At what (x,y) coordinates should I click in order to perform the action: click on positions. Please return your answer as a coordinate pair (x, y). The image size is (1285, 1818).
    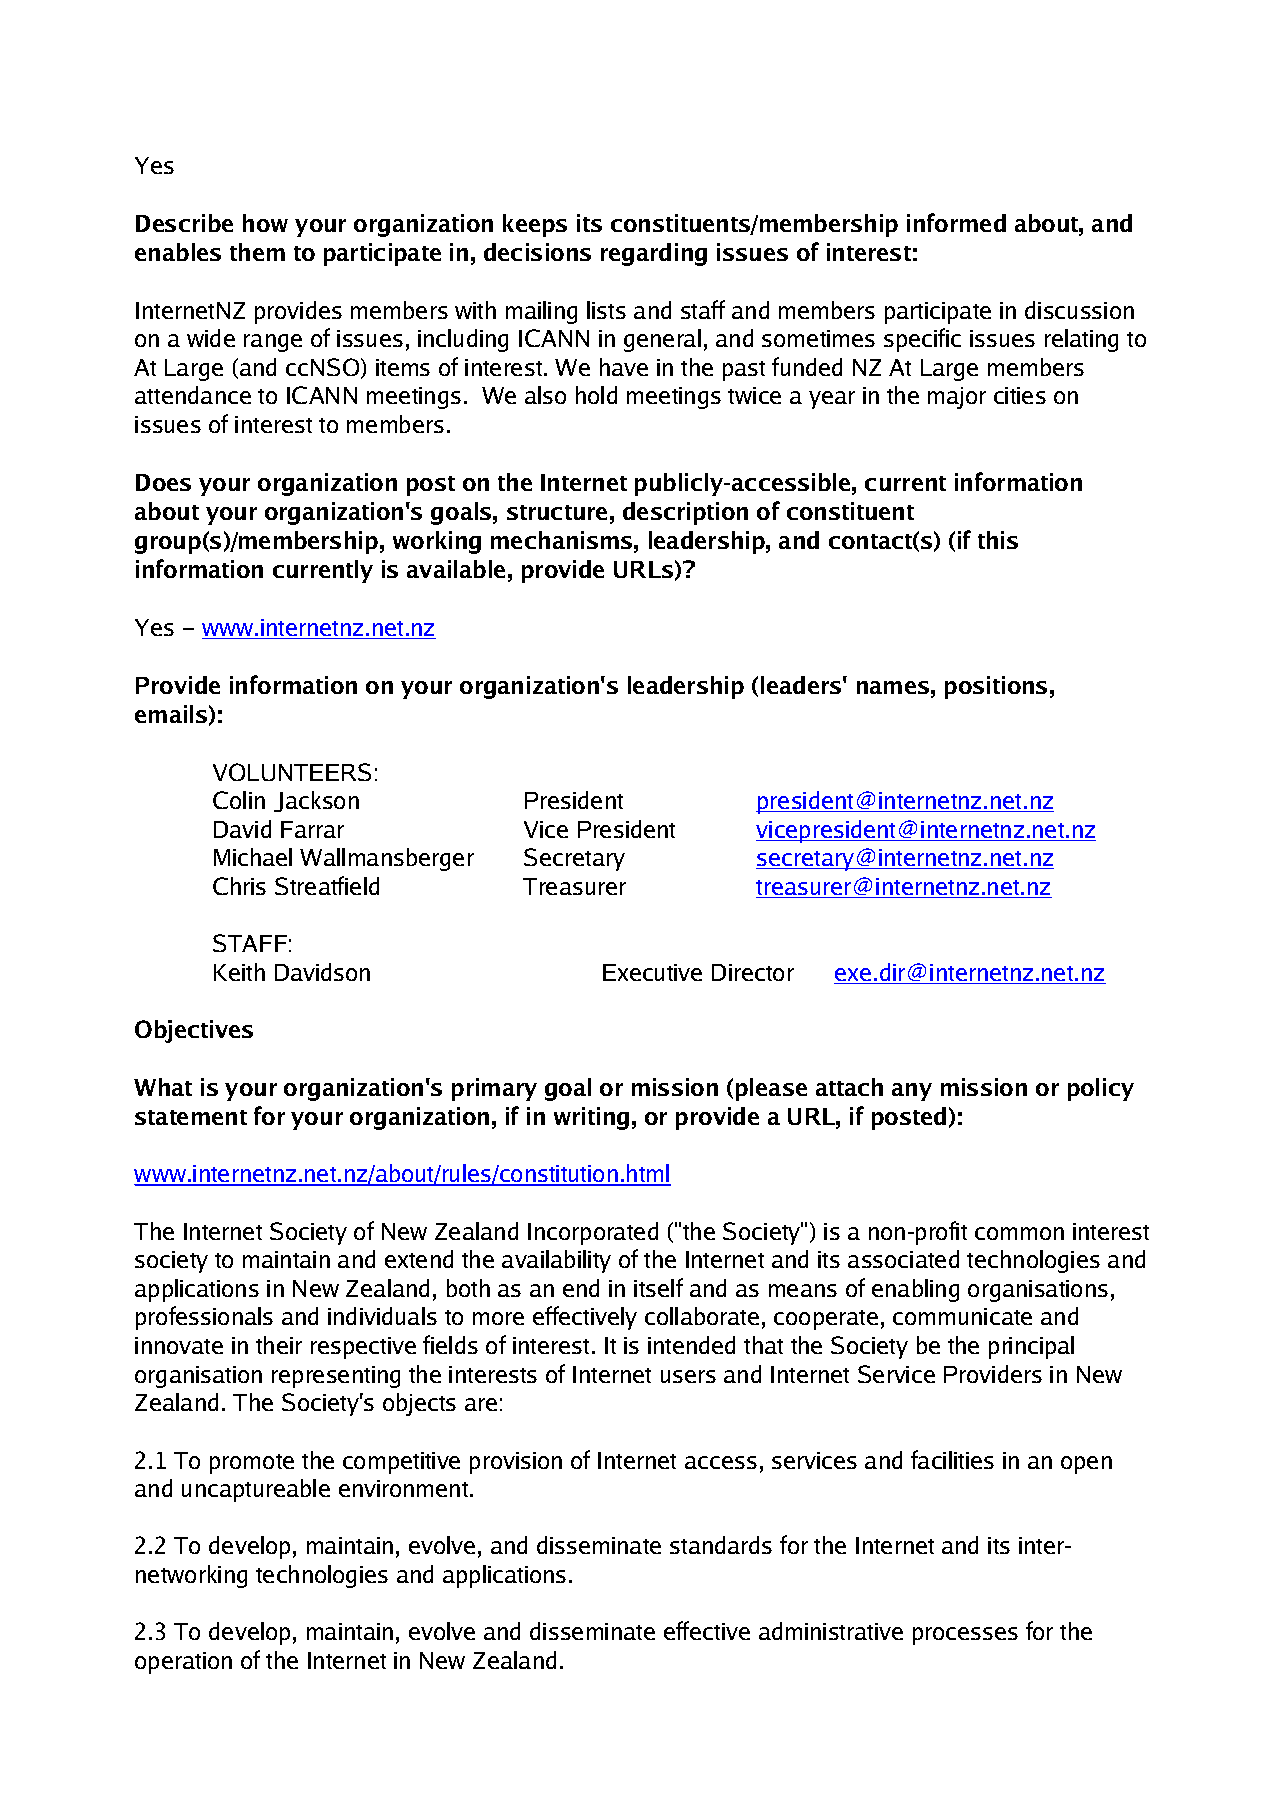
    Looking at the image, I should click on (996, 687).
